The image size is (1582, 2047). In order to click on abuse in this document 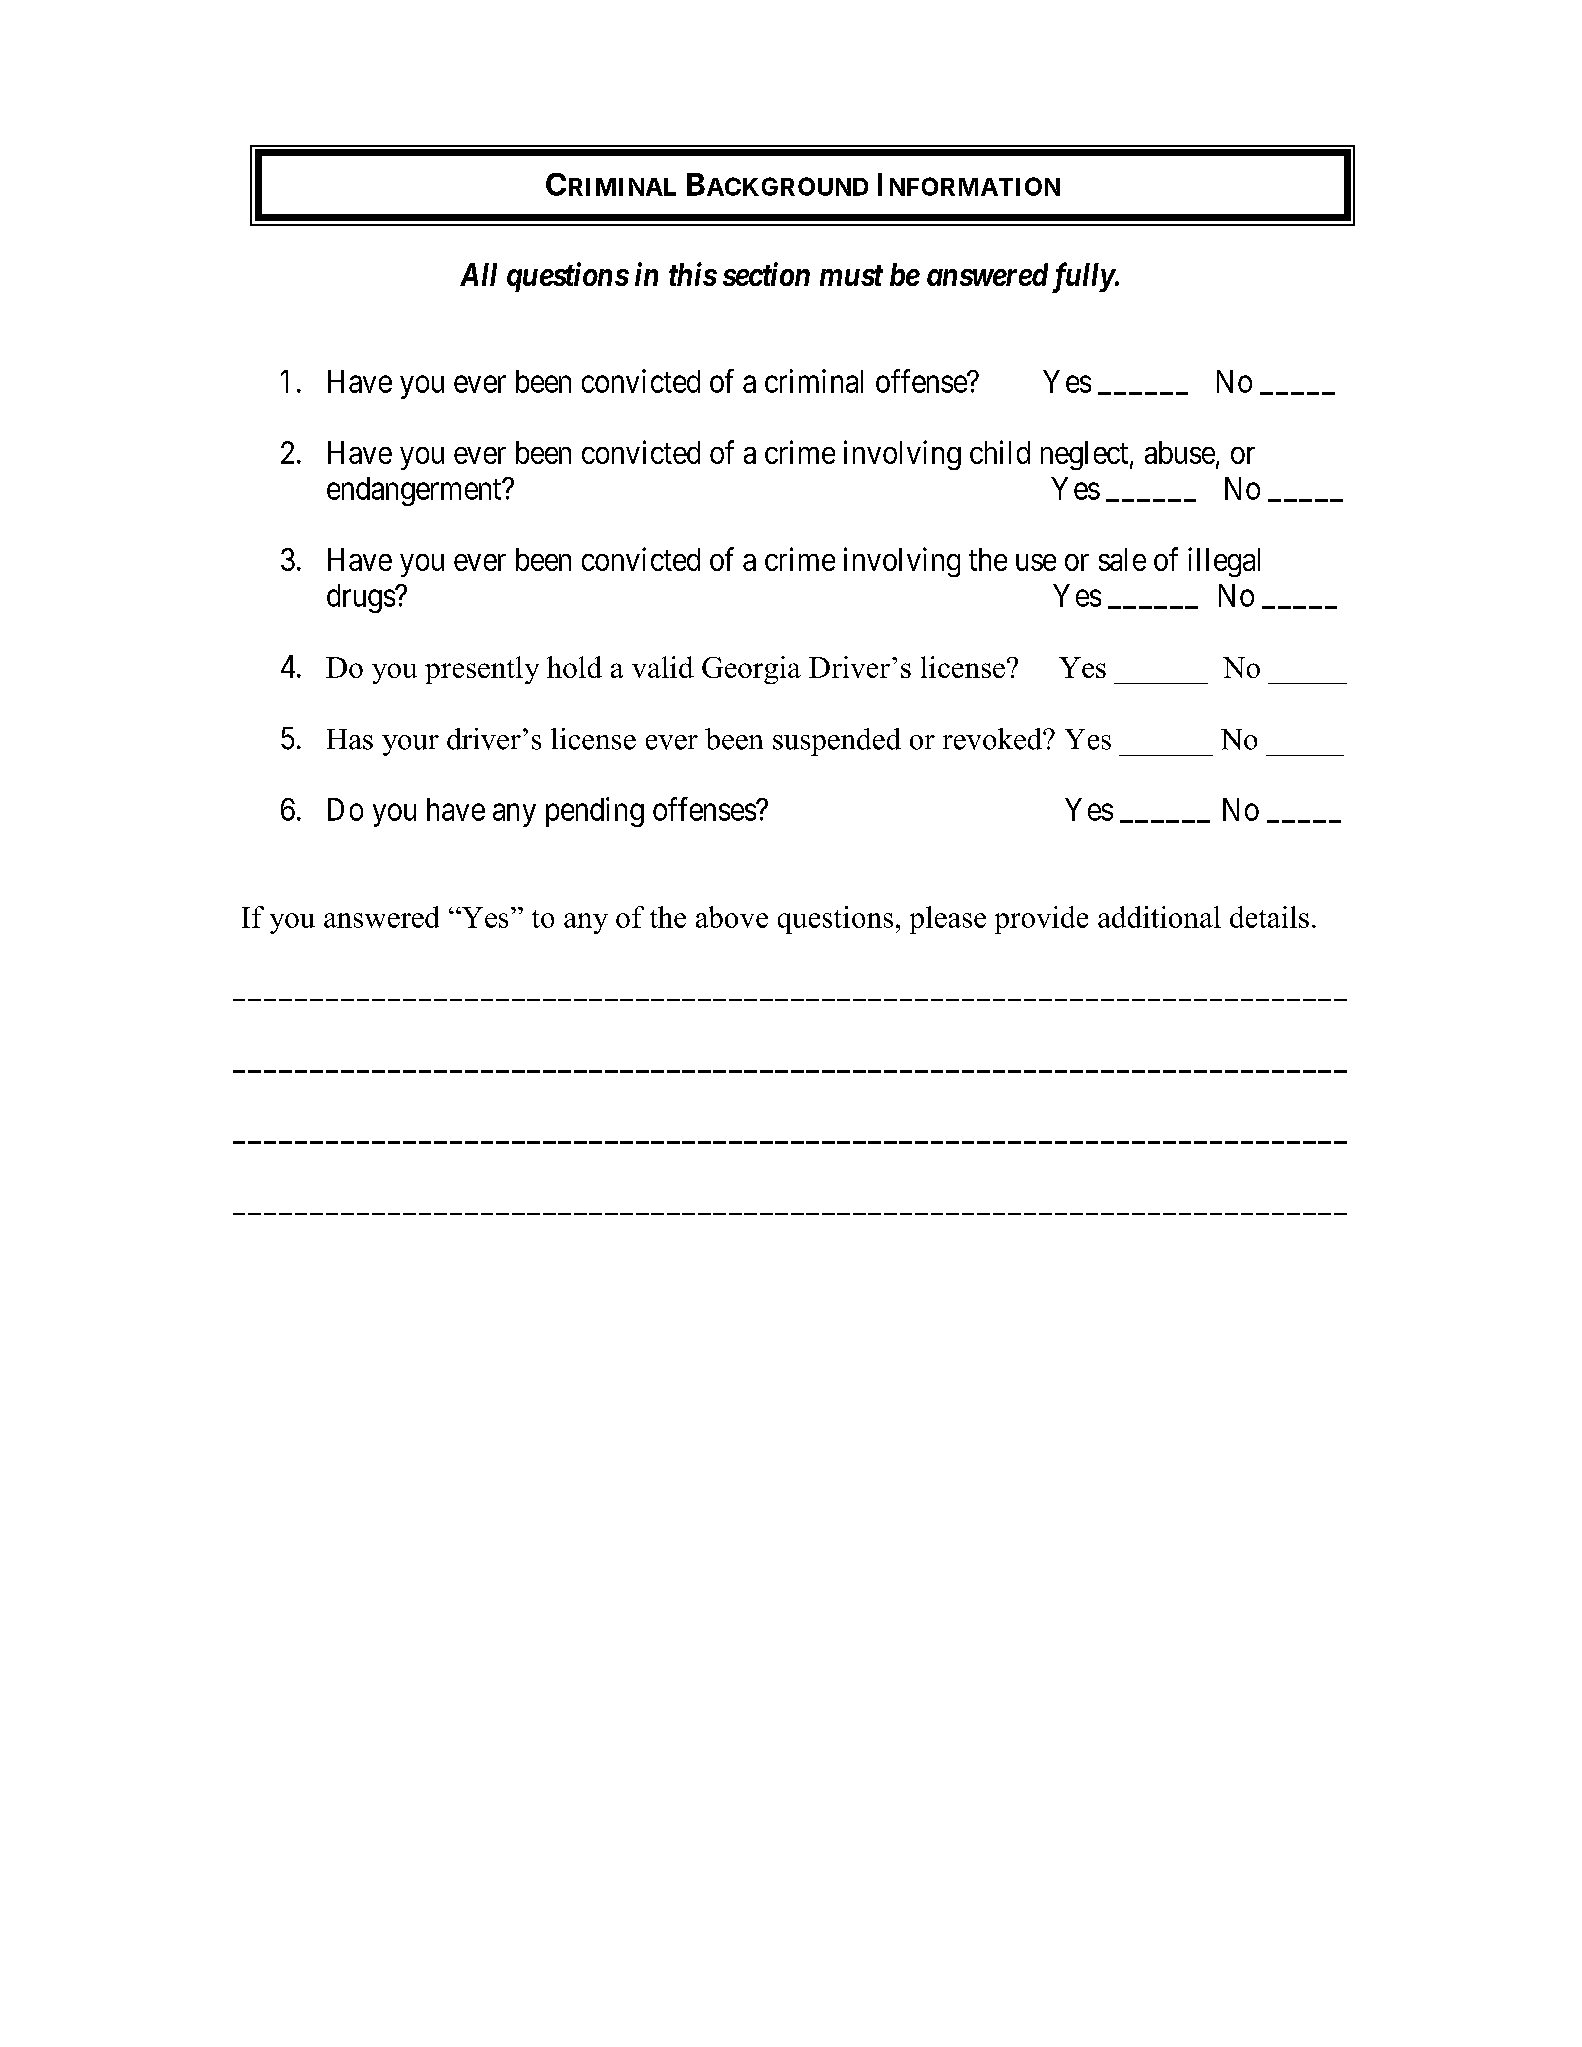, I will do `click(1180, 452)`.
